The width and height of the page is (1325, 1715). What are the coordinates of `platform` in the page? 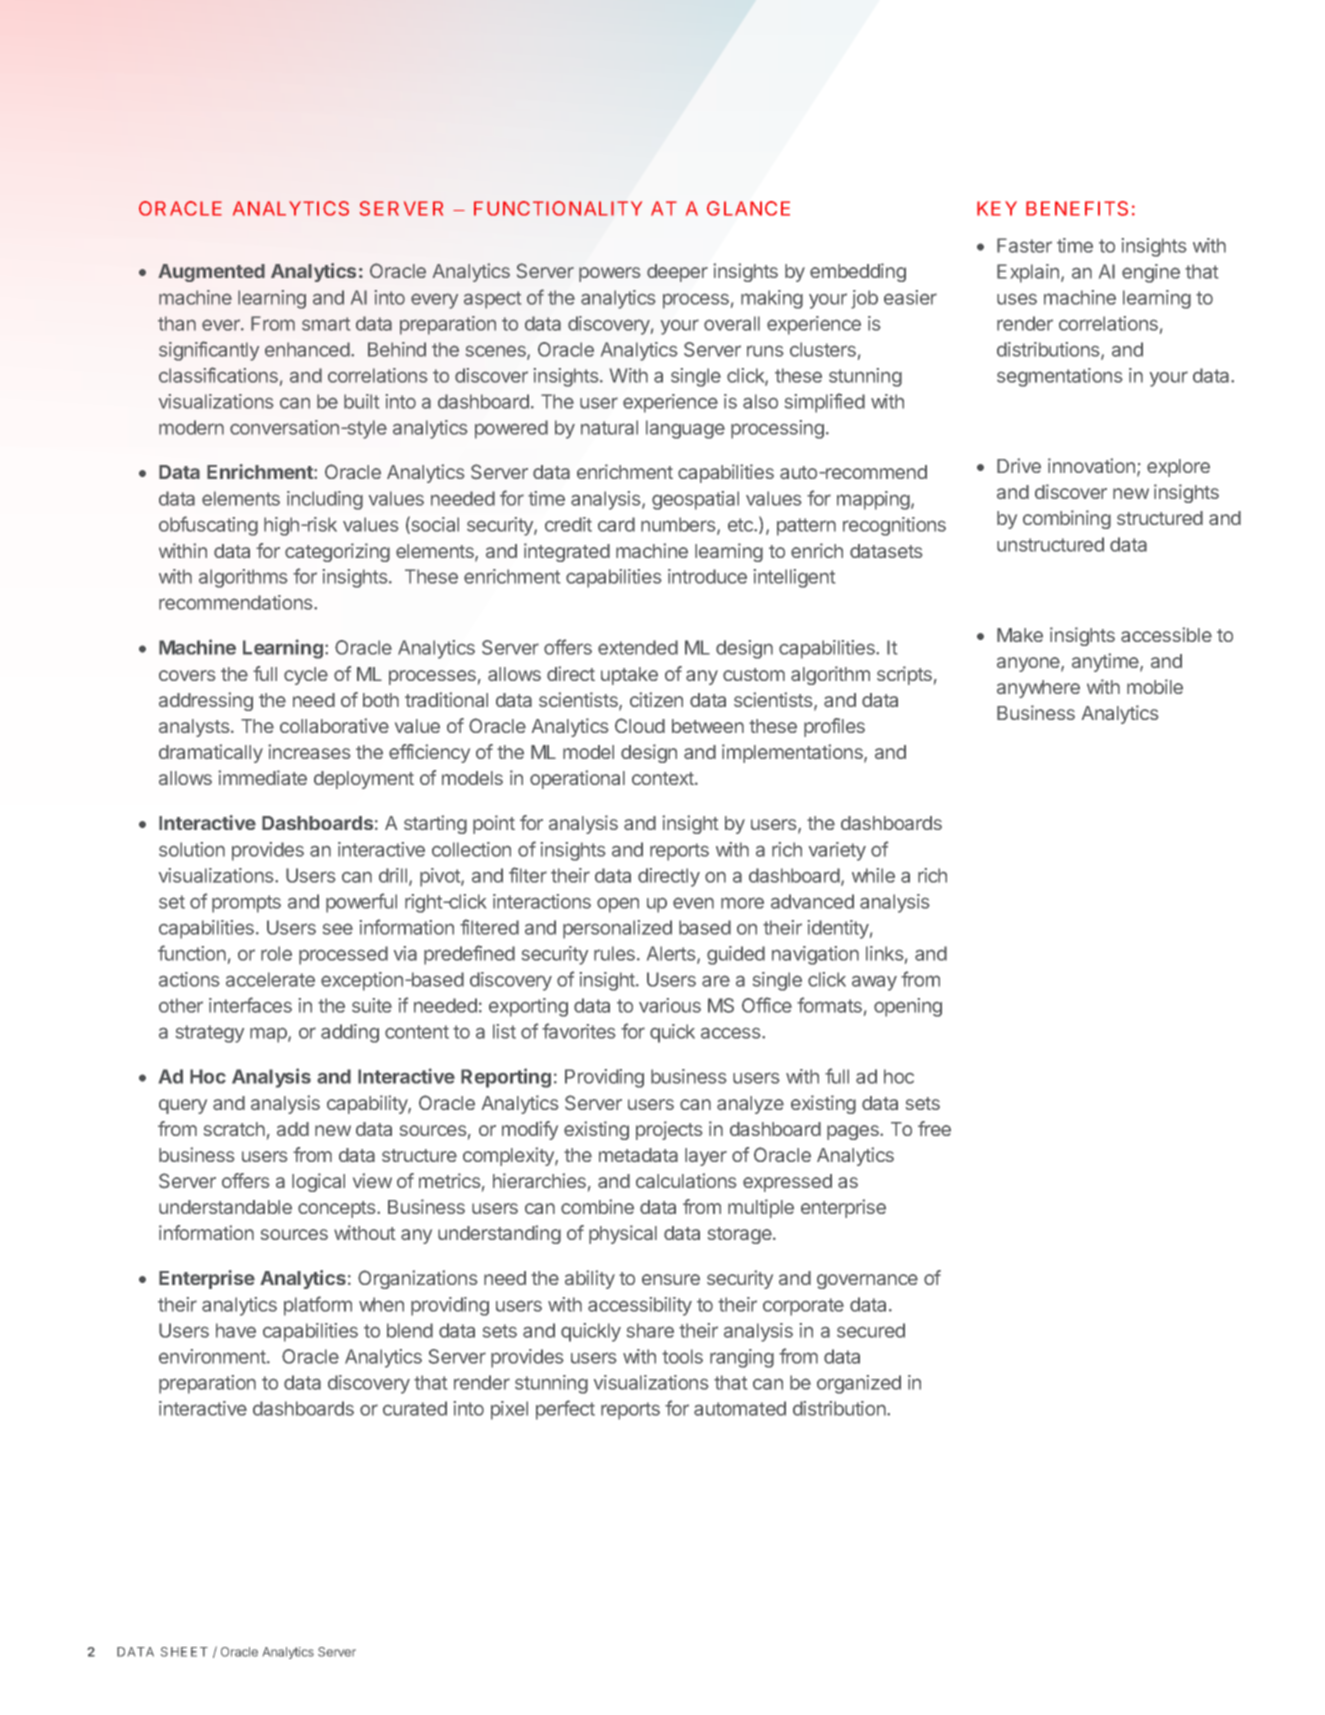 It's located at (318, 1306).
